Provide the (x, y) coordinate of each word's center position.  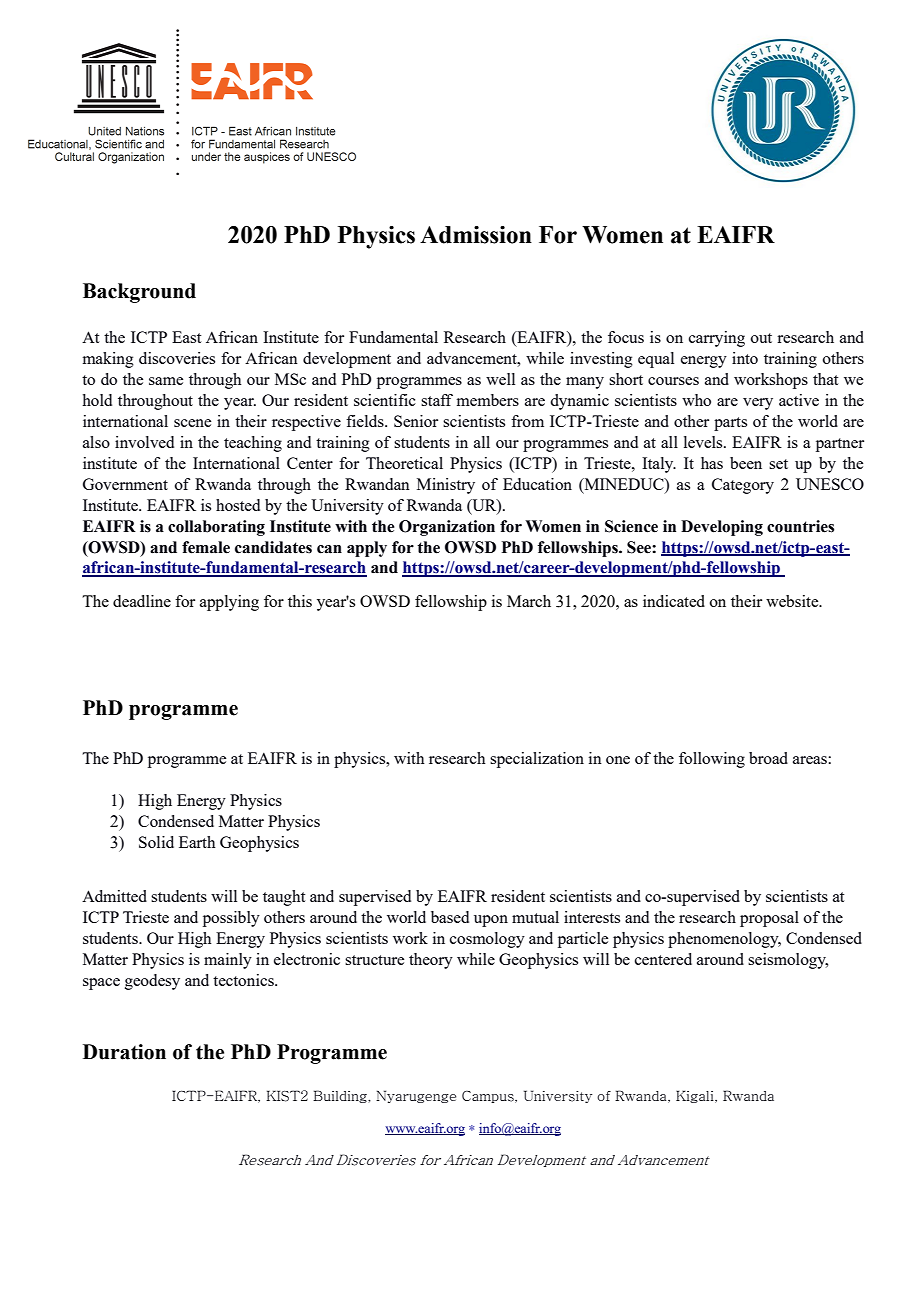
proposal (769, 919)
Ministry (446, 486)
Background (139, 293)
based (450, 917)
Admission (476, 235)
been (746, 463)
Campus (489, 1097)
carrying (717, 339)
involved (144, 442)
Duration (124, 1052)
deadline (142, 601)
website (793, 601)
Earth (197, 842)
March (529, 601)
